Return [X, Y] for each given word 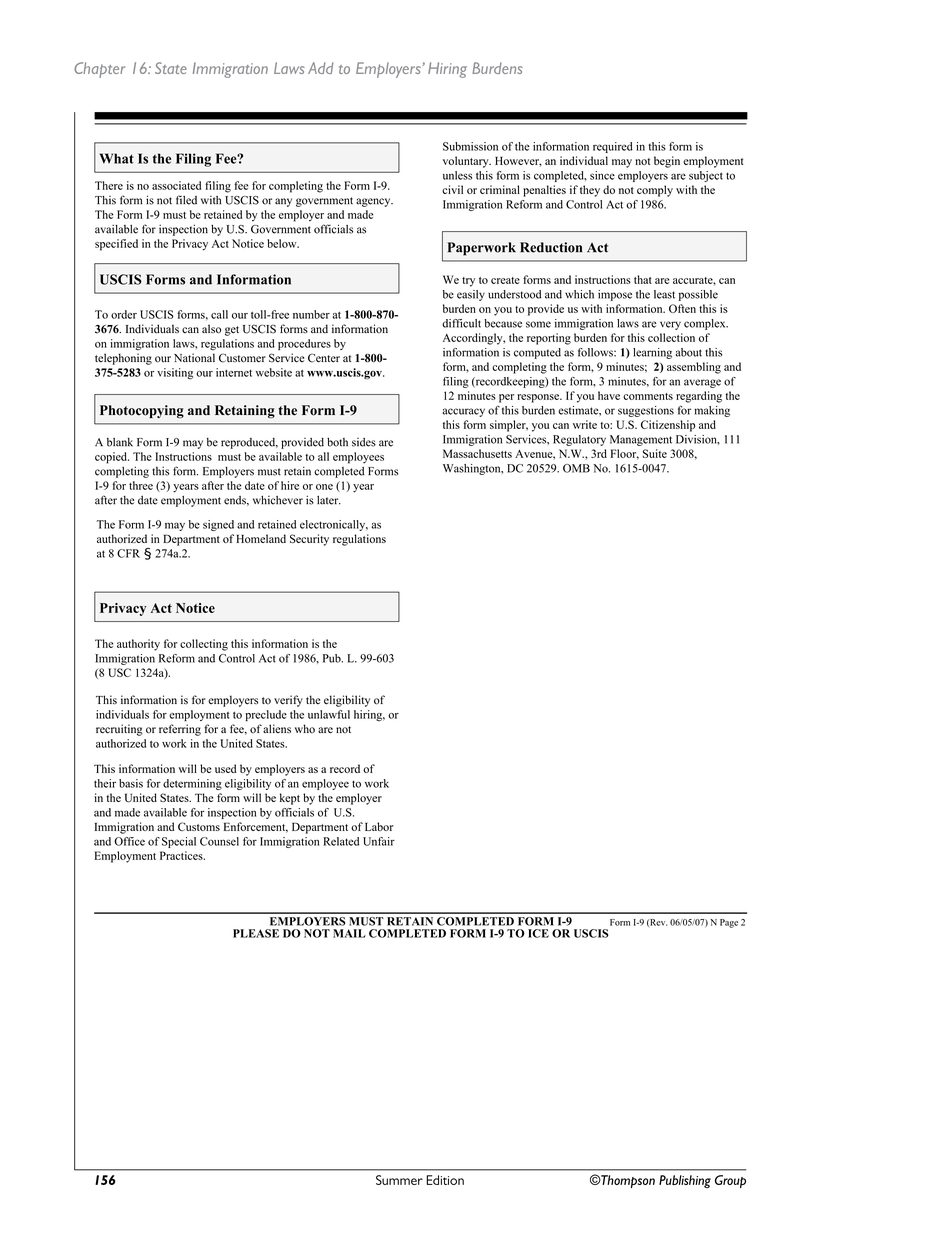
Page [729, 923]
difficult [461, 323]
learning [652, 353]
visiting [175, 374]
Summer [399, 1180]
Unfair [379, 841]
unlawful [329, 714]
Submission [470, 146]
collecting [204, 645]
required [613, 147]
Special [179, 842]
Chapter [99, 70]
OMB [576, 468]
